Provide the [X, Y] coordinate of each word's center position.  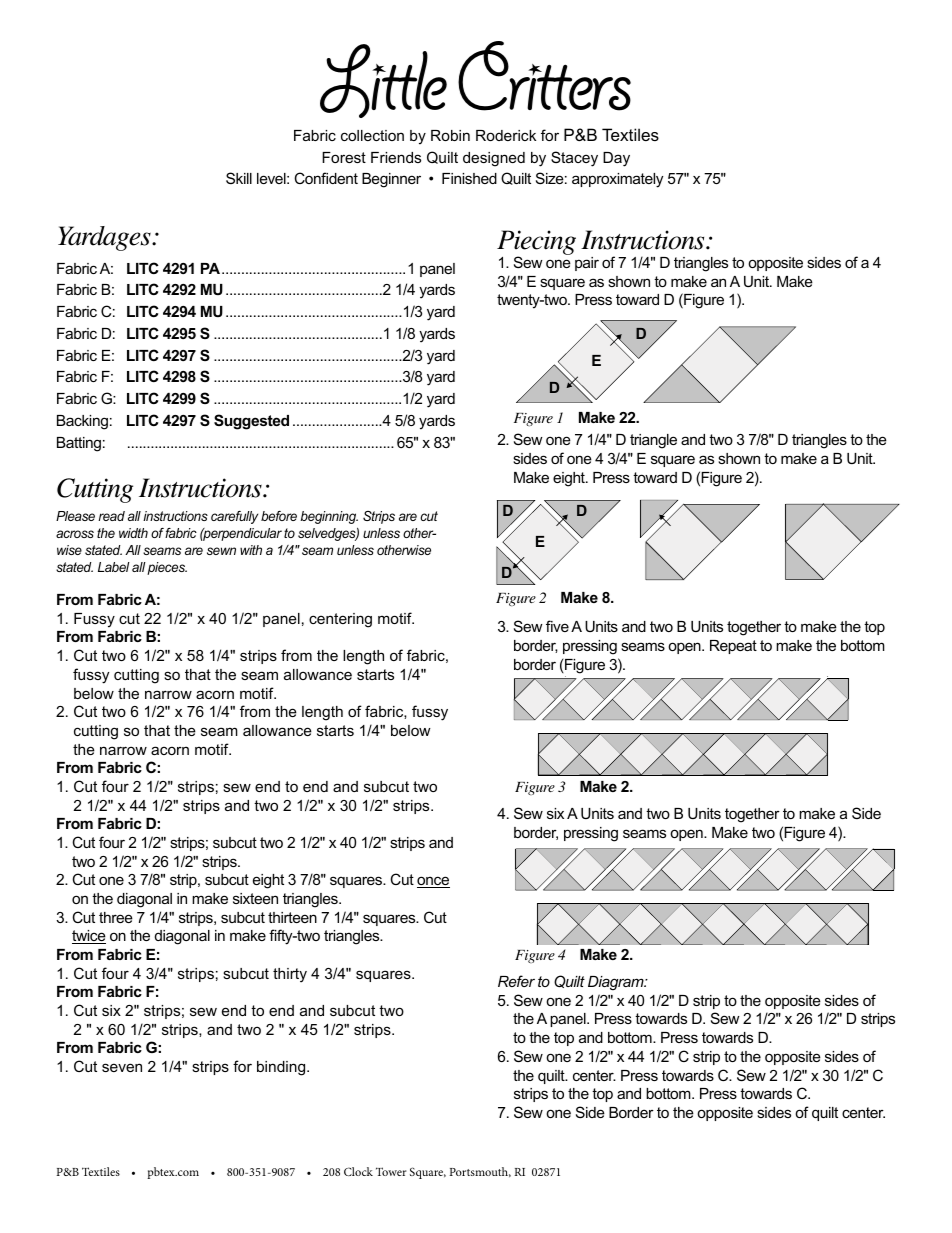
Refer [516, 981]
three [116, 917]
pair [587, 264]
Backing [82, 422]
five [557, 626]
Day [616, 159]
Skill [239, 178]
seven [122, 1067]
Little [383, 81]
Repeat [733, 647]
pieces [167, 568]
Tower [391, 1171]
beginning [329, 517]
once [433, 882]
